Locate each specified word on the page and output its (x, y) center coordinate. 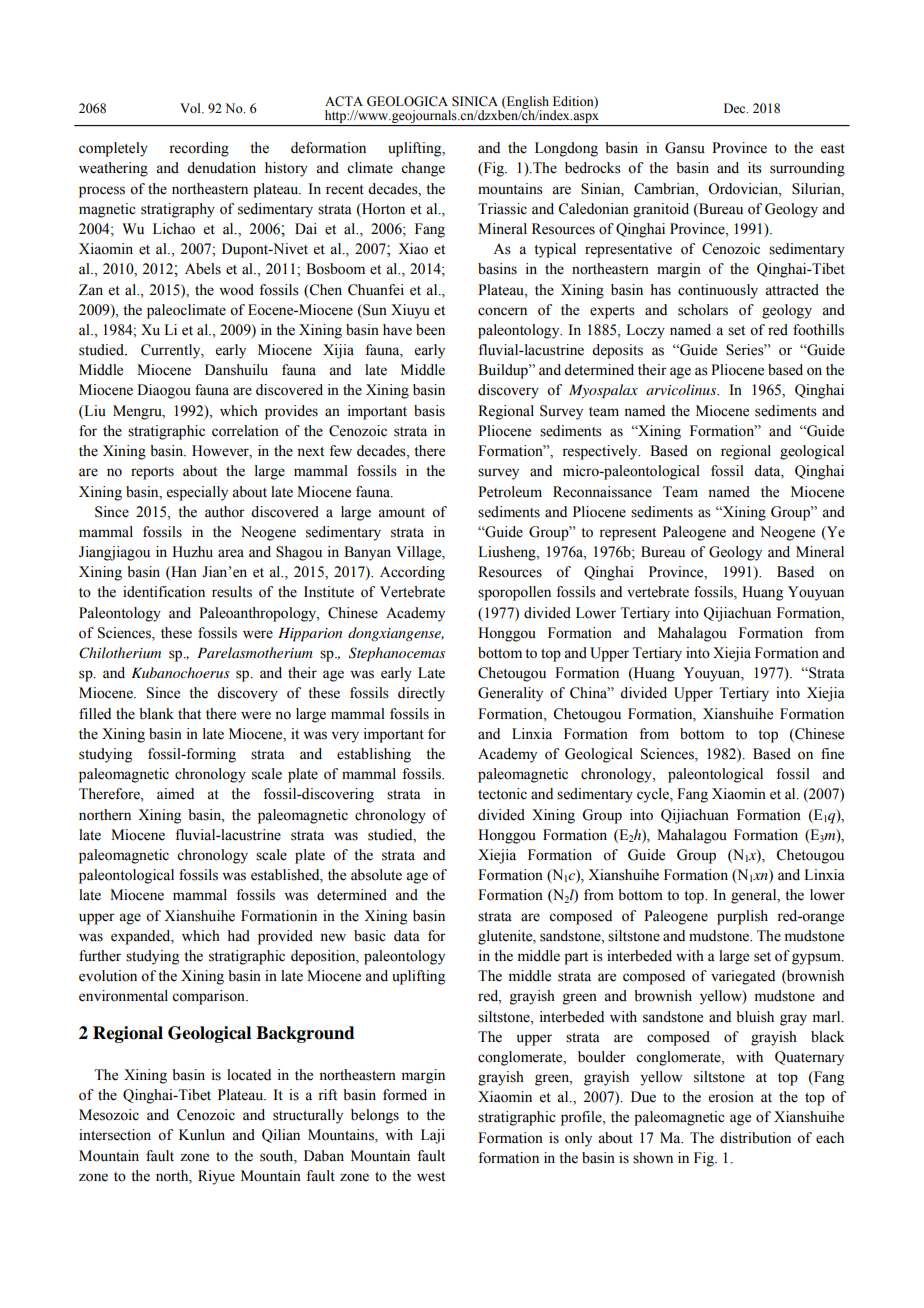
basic (370, 936)
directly (421, 694)
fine (832, 754)
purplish (742, 917)
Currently (172, 351)
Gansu (685, 148)
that (189, 713)
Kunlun (202, 1135)
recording (199, 149)
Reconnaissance (602, 492)
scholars (703, 310)
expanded (142, 937)
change (423, 169)
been (430, 330)
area (231, 553)
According (412, 573)
